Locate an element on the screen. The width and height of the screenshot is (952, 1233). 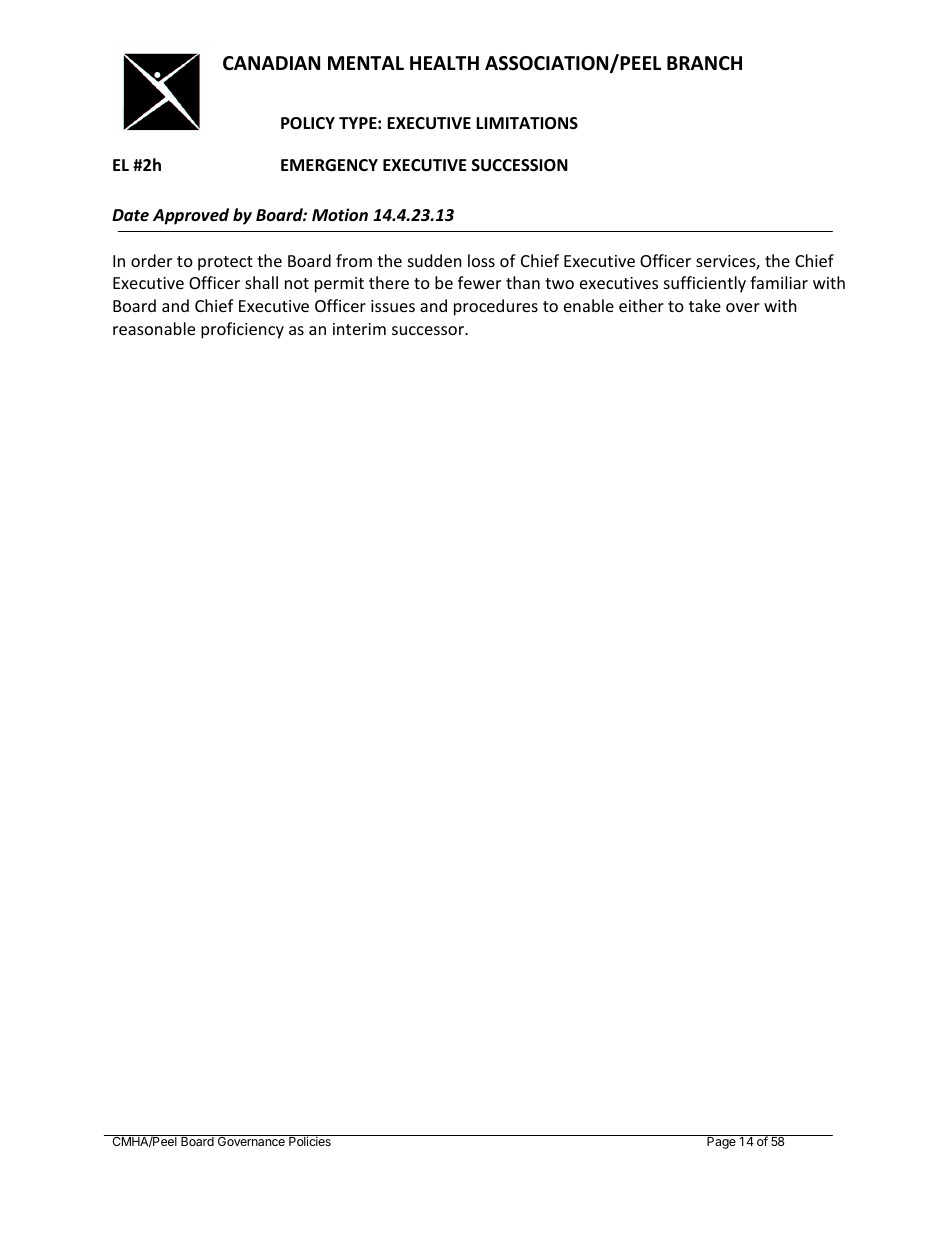
take is located at coordinates (705, 305).
